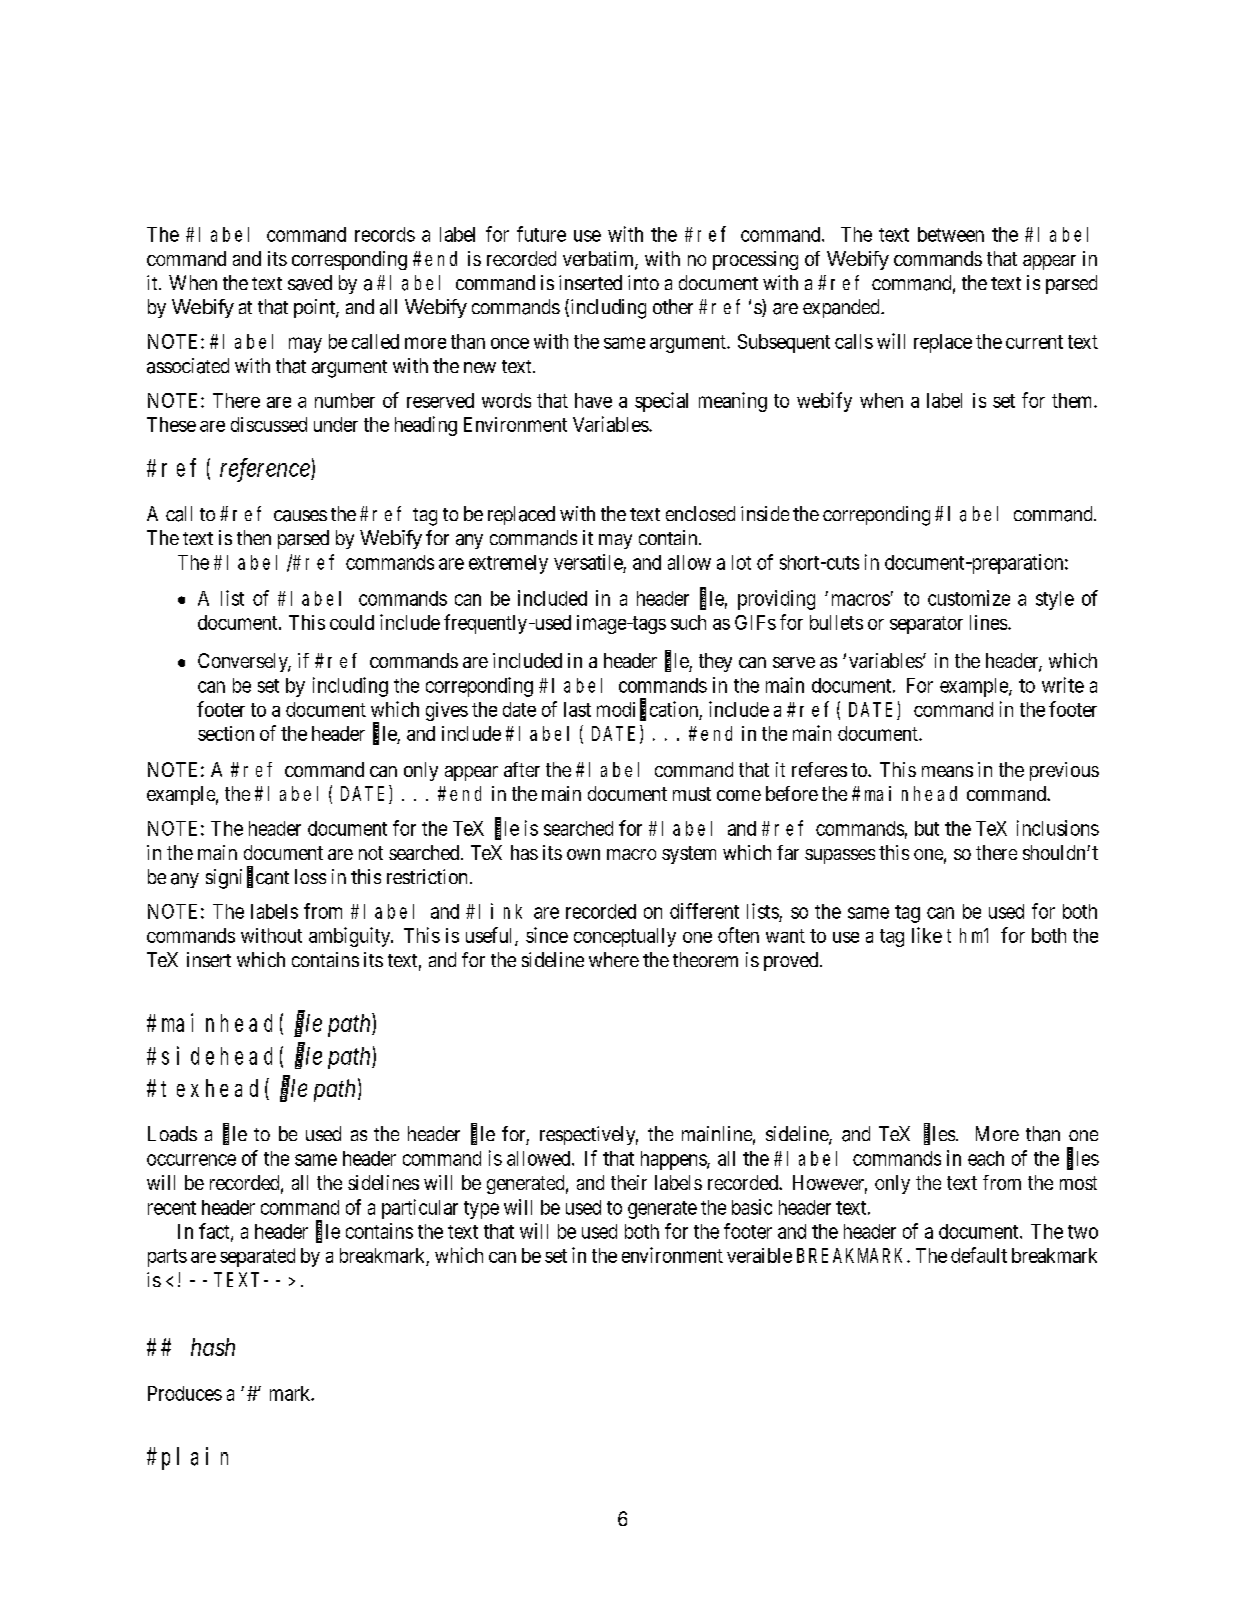 This screenshot has width=1244, height=1610. What do you see at coordinates (969, 598) in the screenshot?
I see `customize` at bounding box center [969, 598].
